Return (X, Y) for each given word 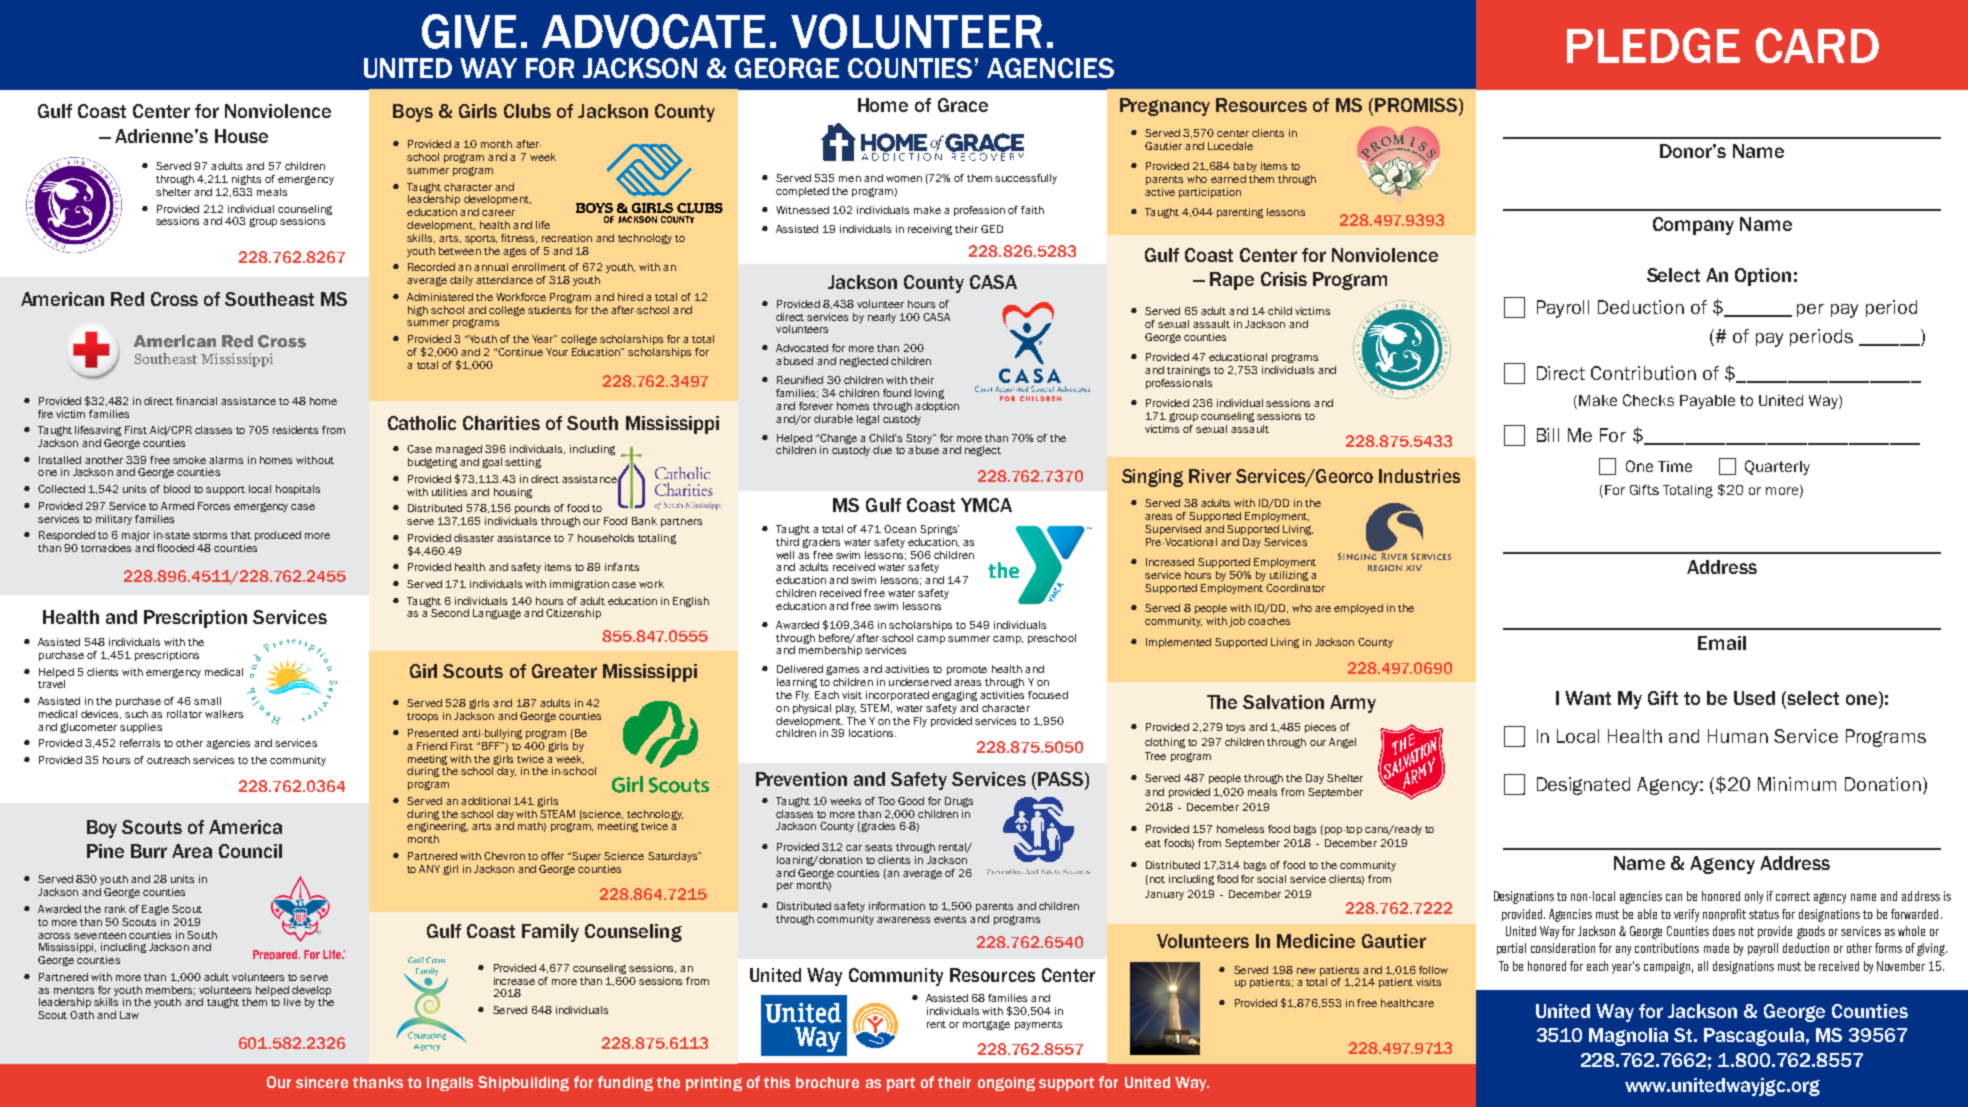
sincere (322, 1082)
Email (1722, 643)
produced (278, 536)
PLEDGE (1653, 45)
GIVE (469, 31)
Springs (939, 530)
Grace (963, 105)
